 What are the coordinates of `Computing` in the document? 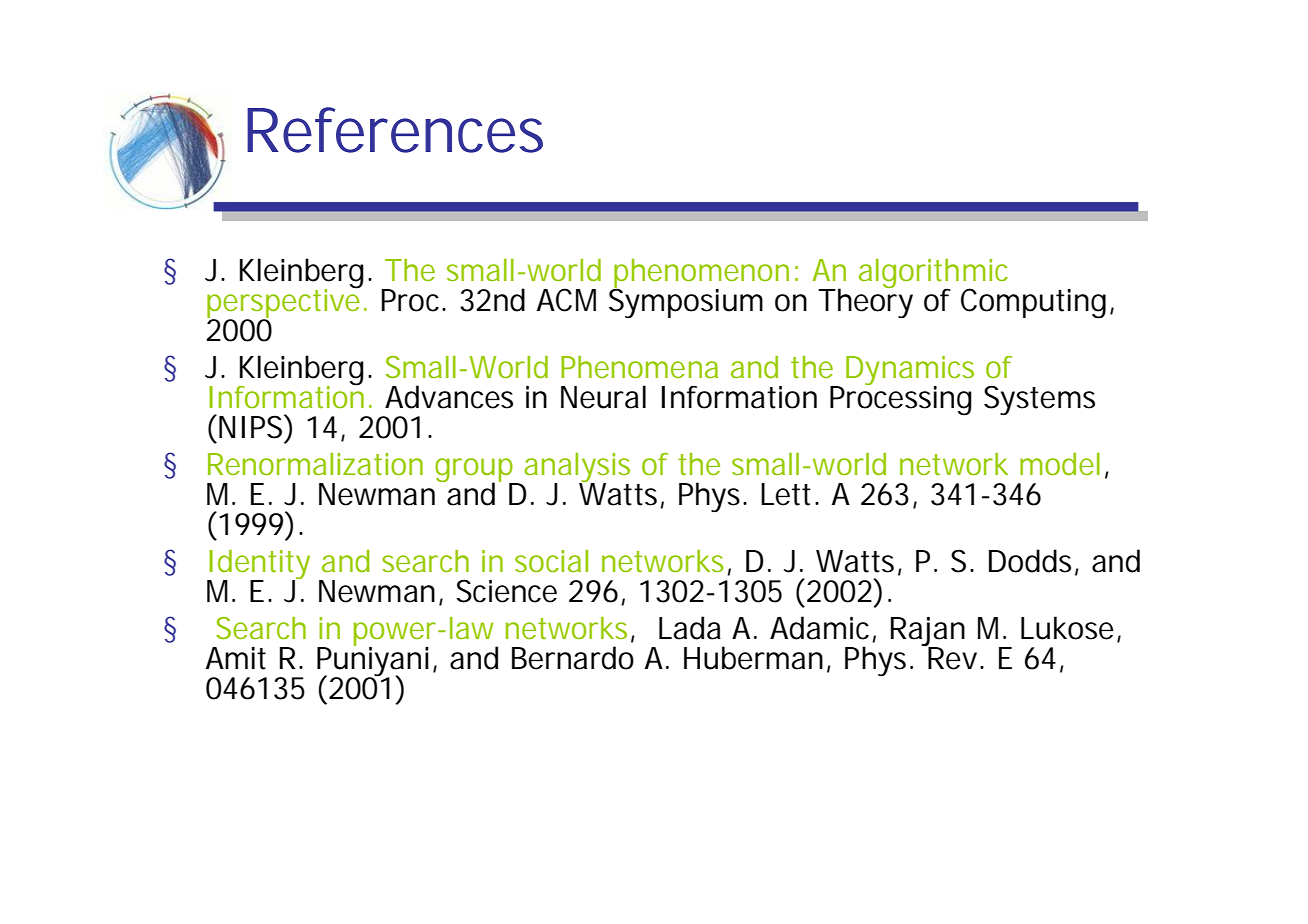 It's located at (1033, 303).
